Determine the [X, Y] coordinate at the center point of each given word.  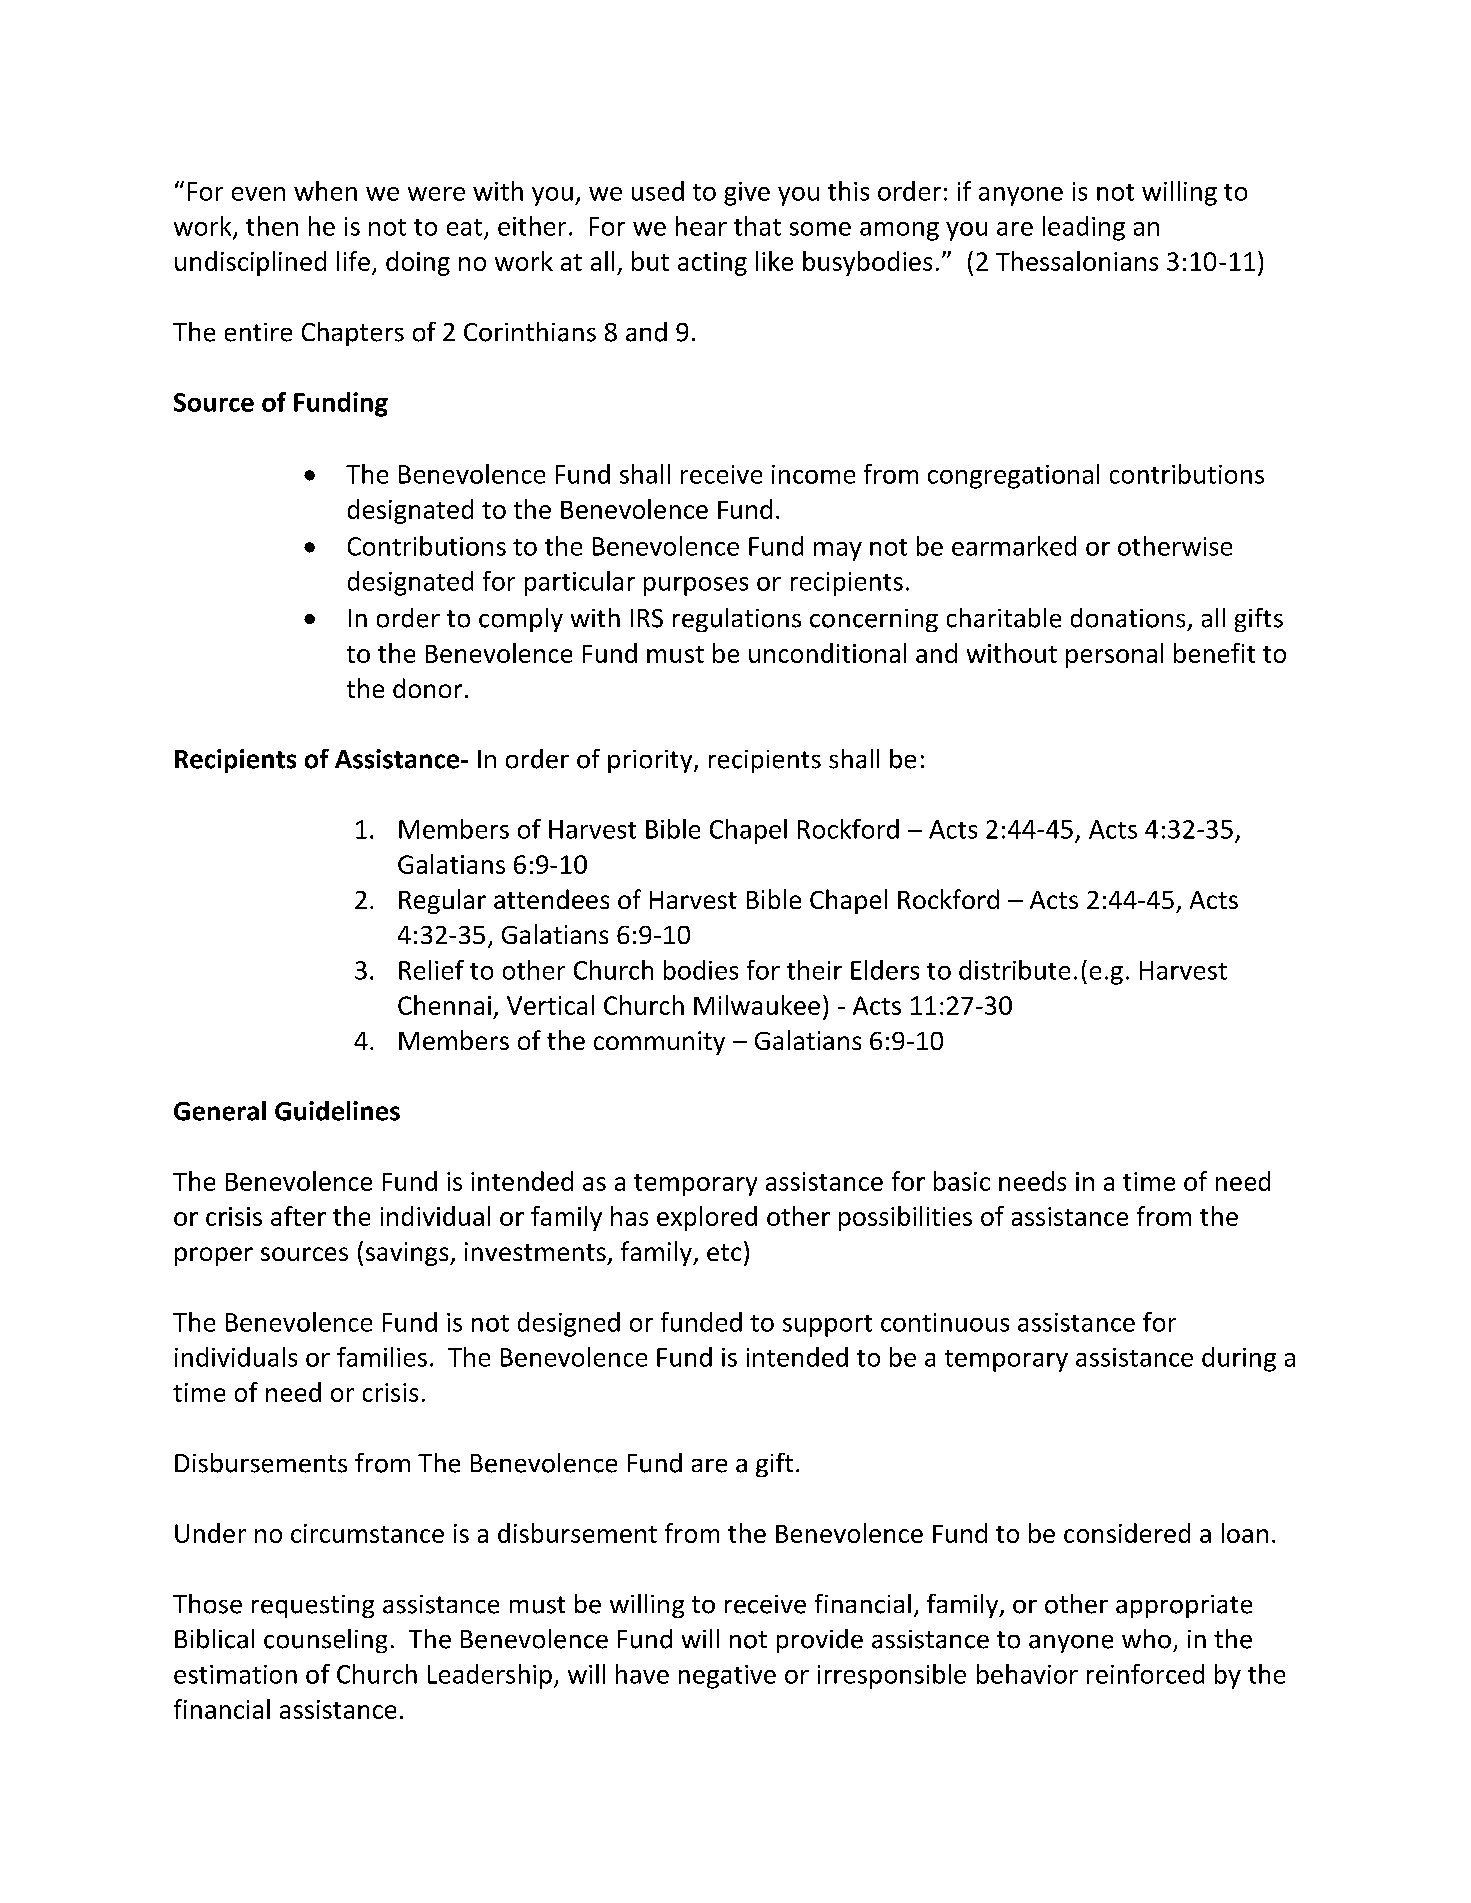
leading [1084, 228]
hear [701, 226]
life [353, 261]
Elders [885, 970]
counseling [325, 1641]
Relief [431, 970]
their [814, 970]
